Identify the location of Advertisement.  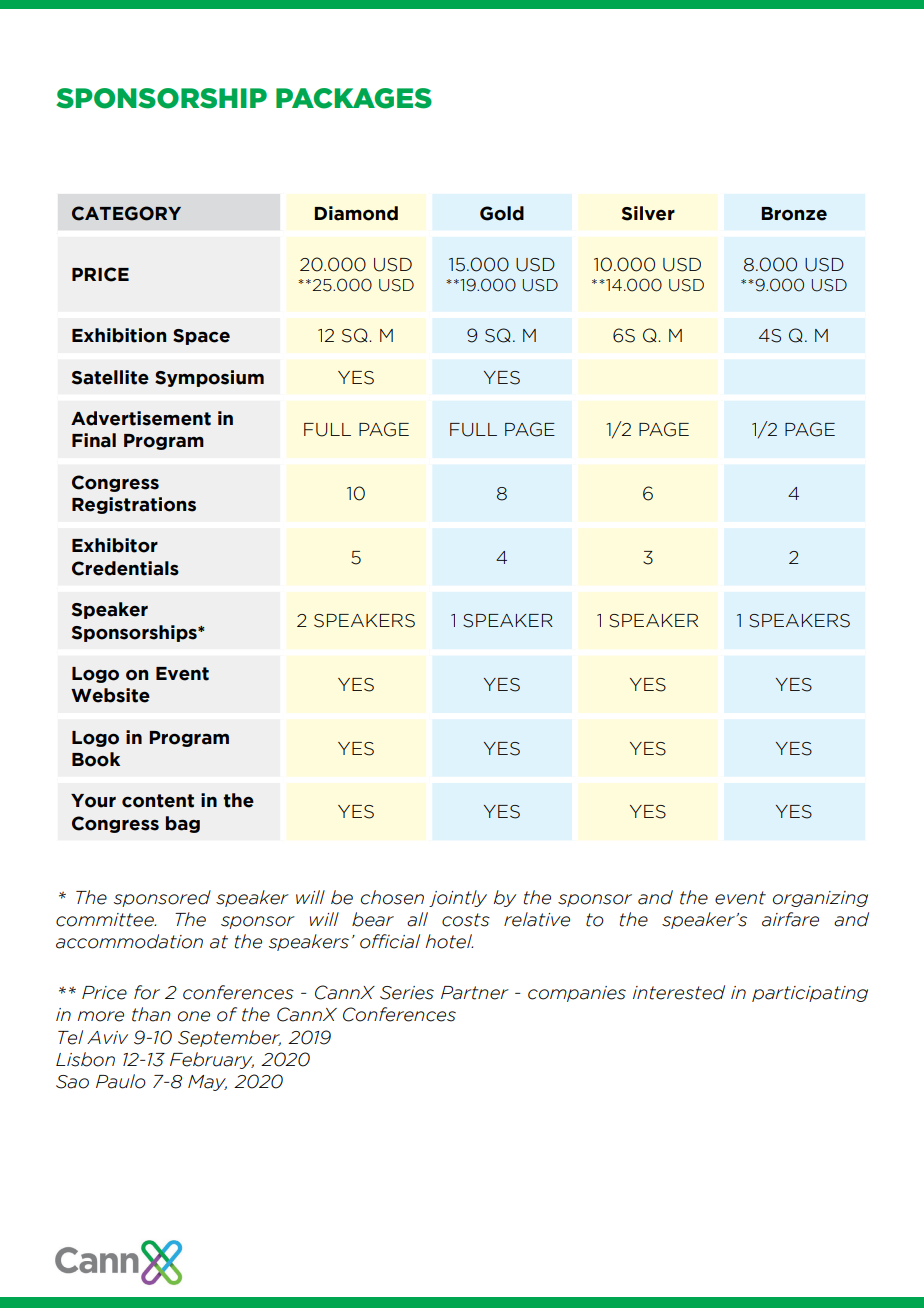
(141, 418).
